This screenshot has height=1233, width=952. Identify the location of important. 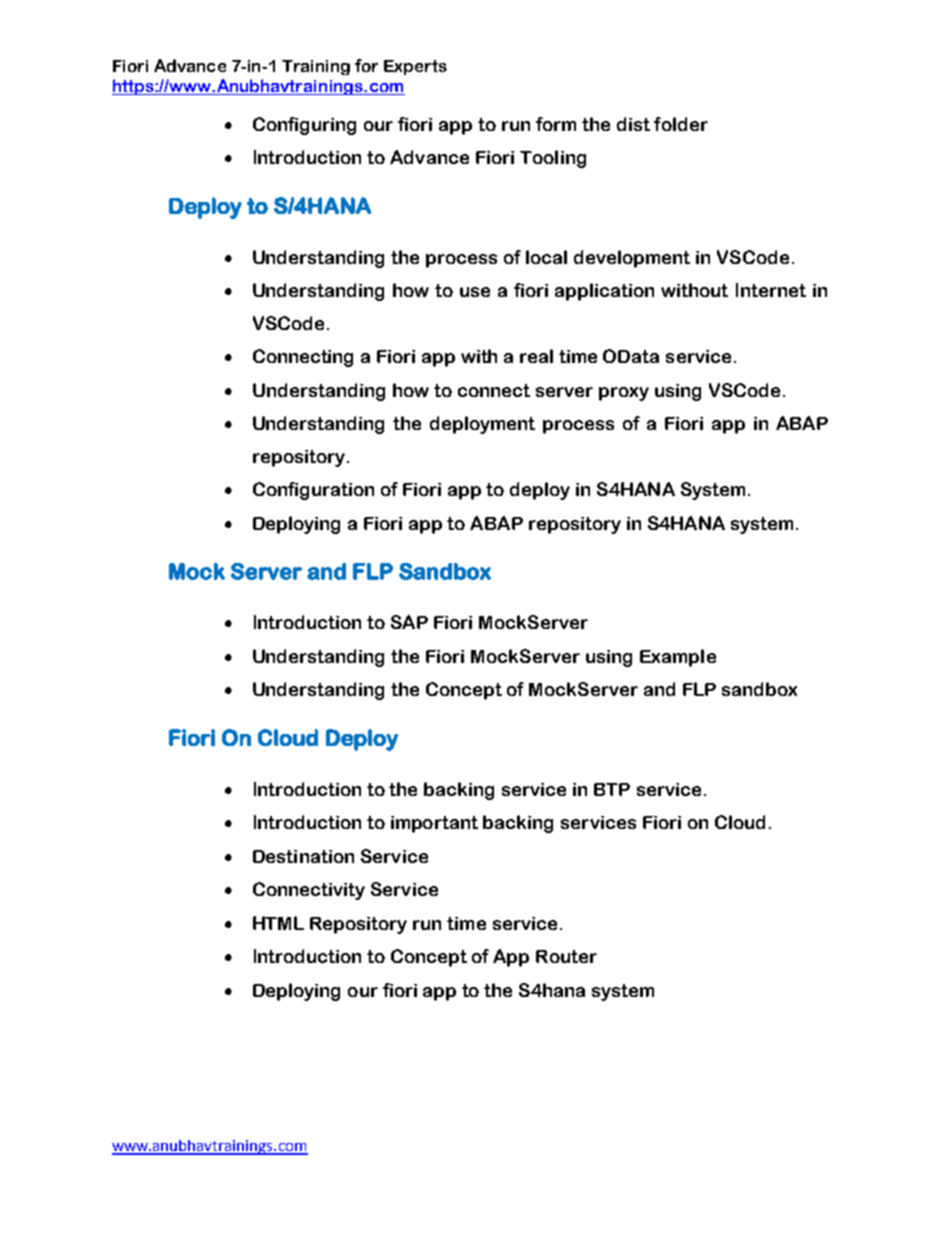
(434, 824).
